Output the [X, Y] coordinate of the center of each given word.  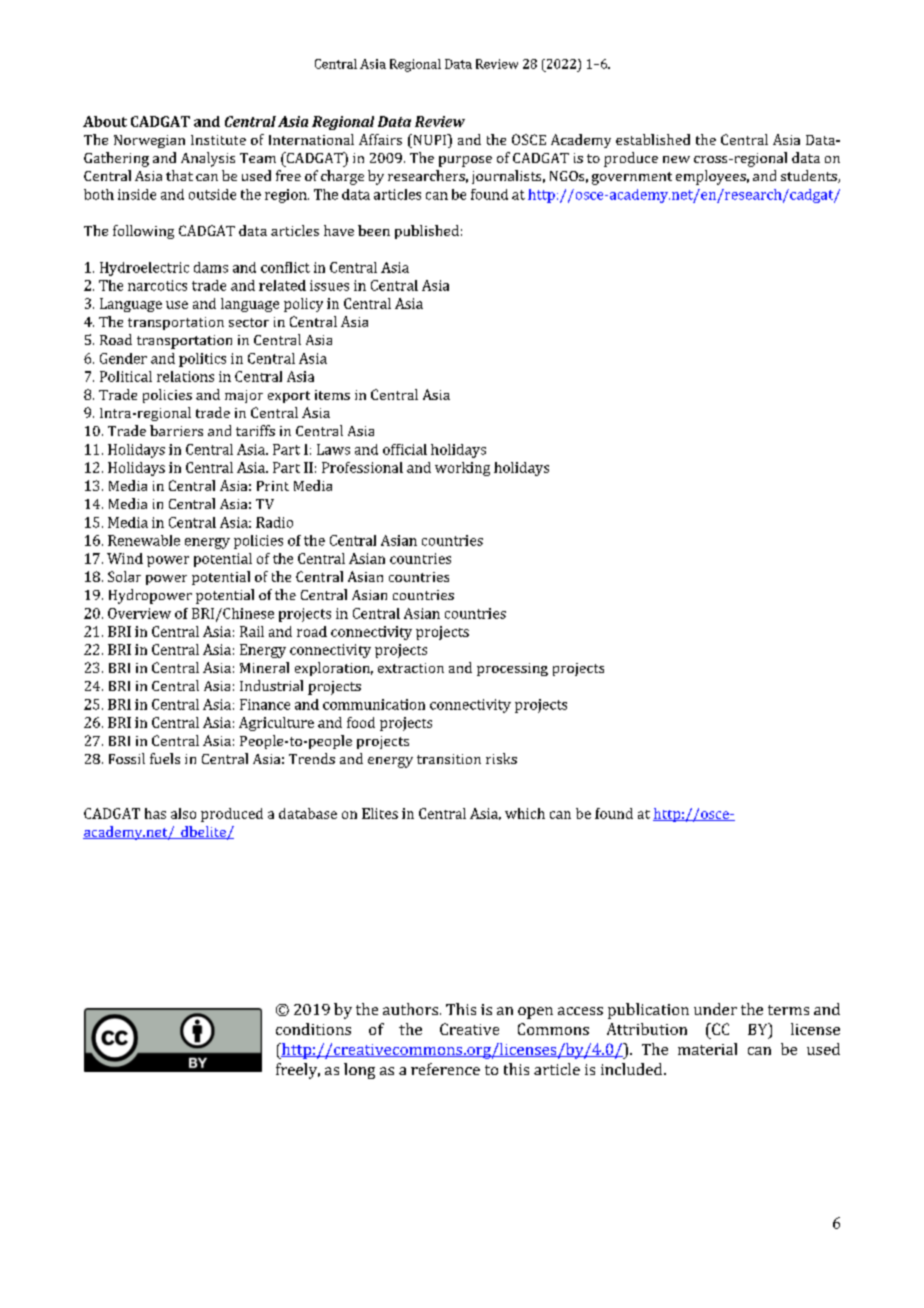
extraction [411, 668]
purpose [465, 161]
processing [512, 669]
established [653, 139]
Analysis [208, 159]
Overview [139, 613]
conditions [313, 1029]
